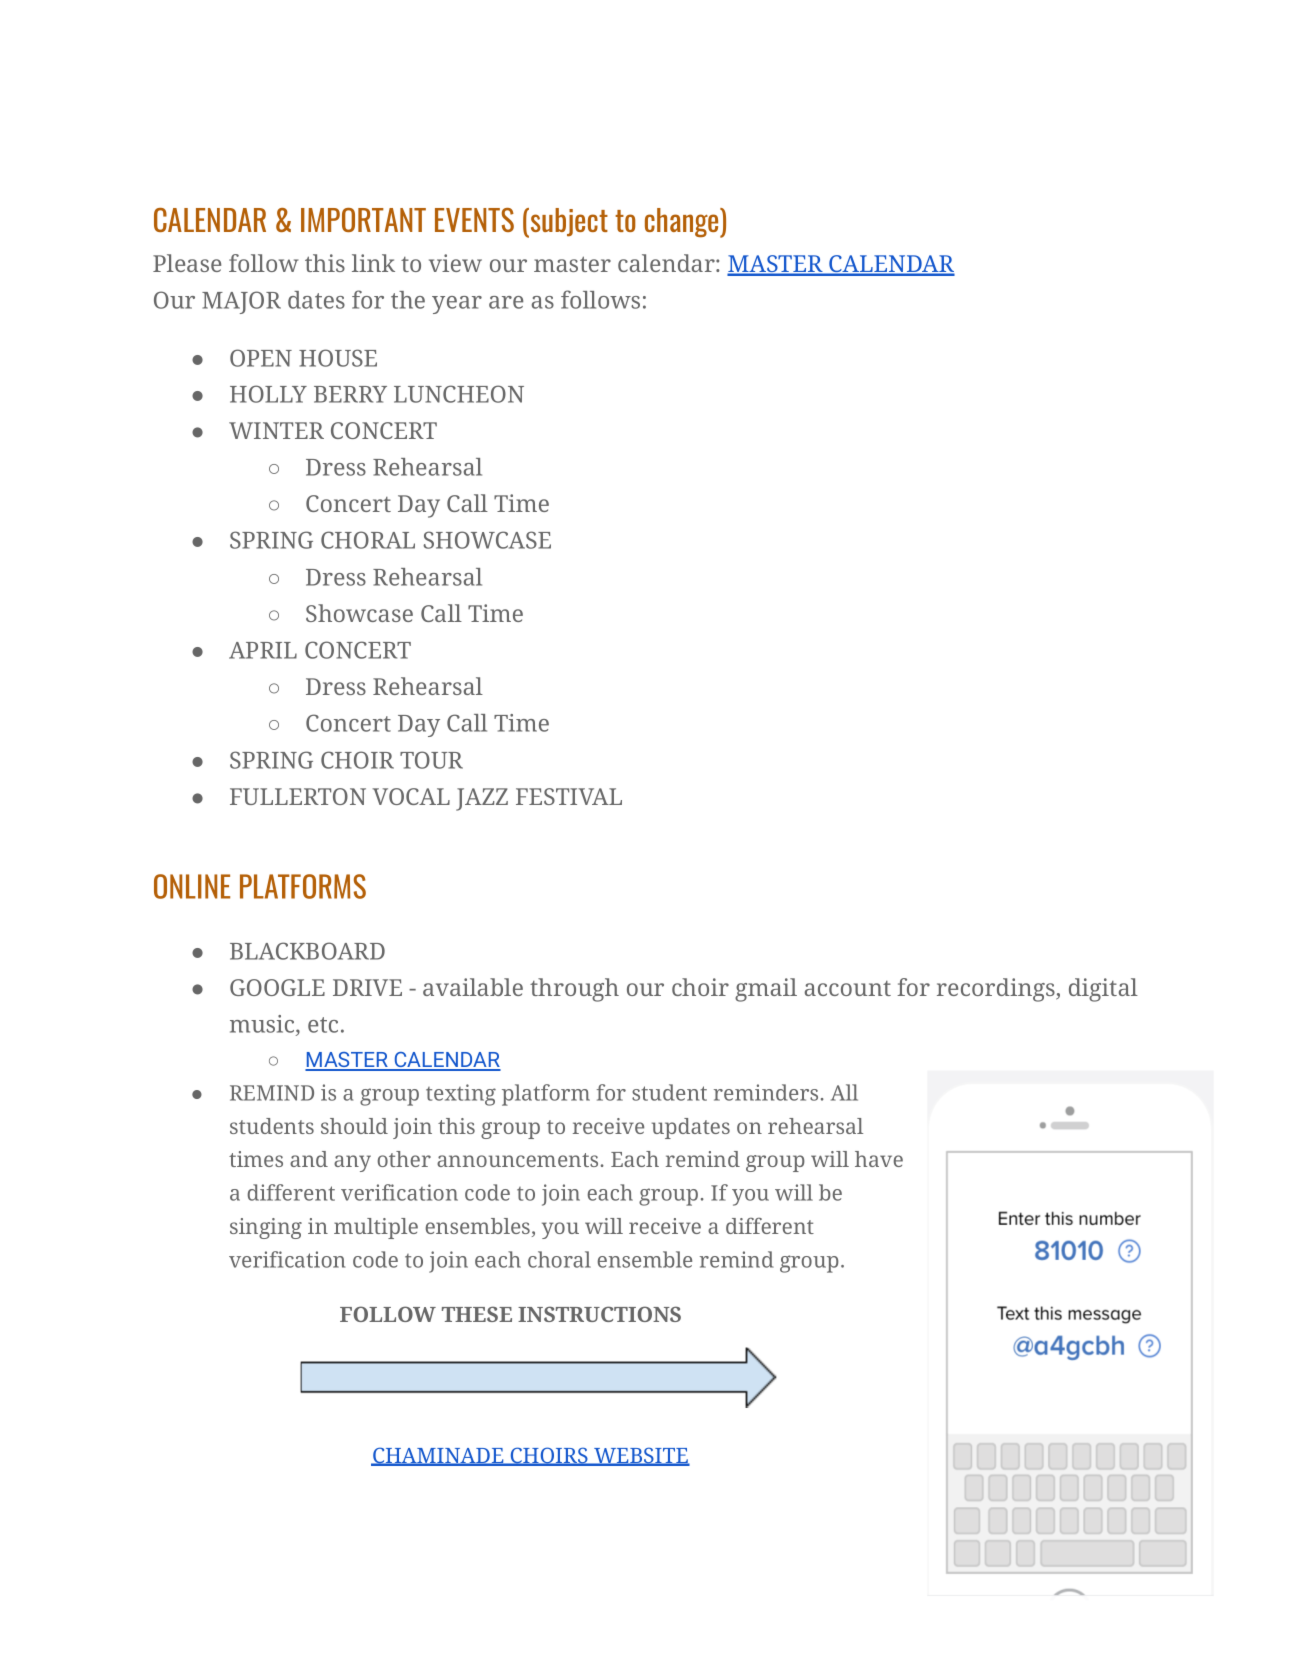 The width and height of the screenshot is (1298, 1680). I want to click on THESE, so click(477, 1314).
